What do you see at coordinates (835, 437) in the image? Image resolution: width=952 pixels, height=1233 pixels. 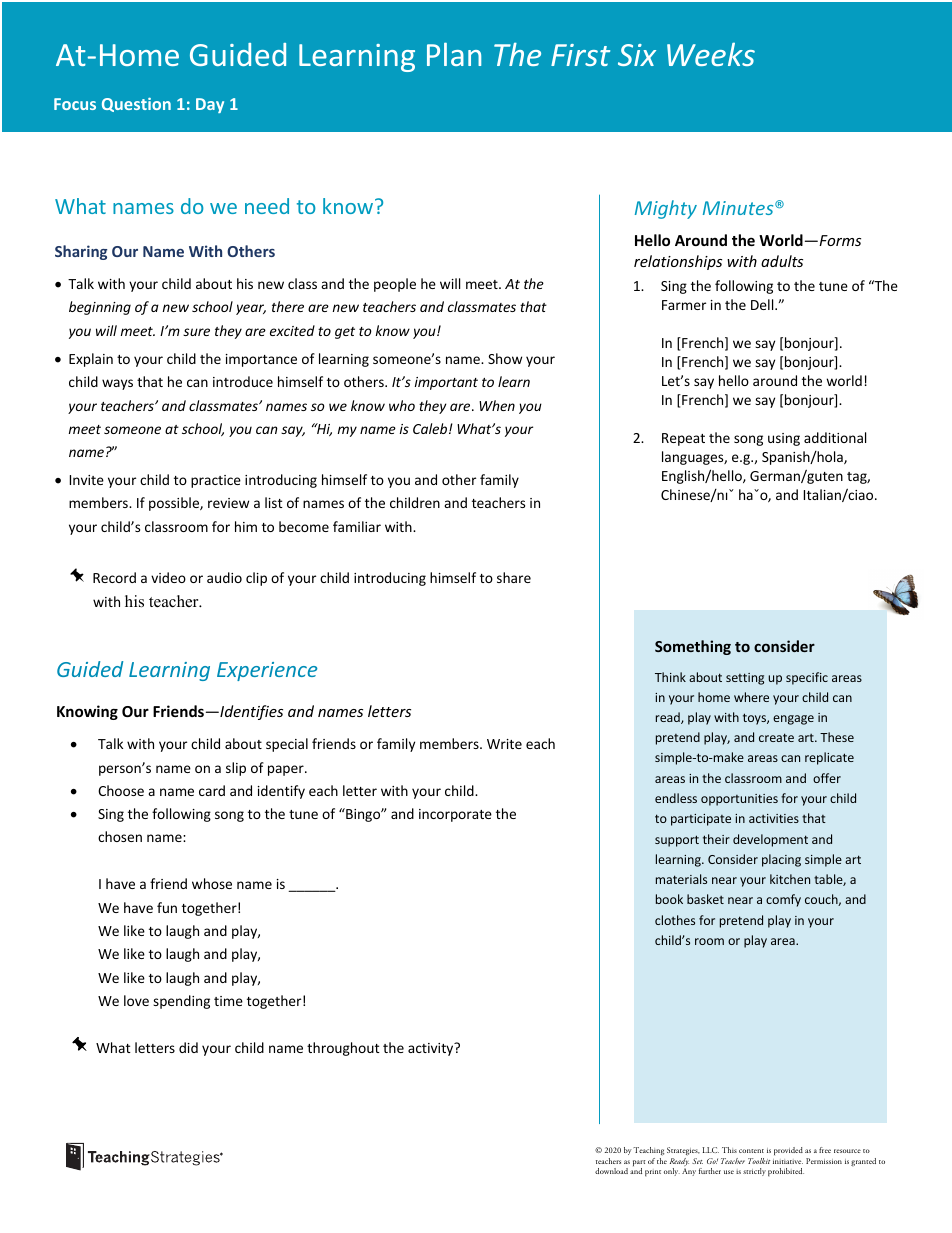 I see `additional` at bounding box center [835, 437].
